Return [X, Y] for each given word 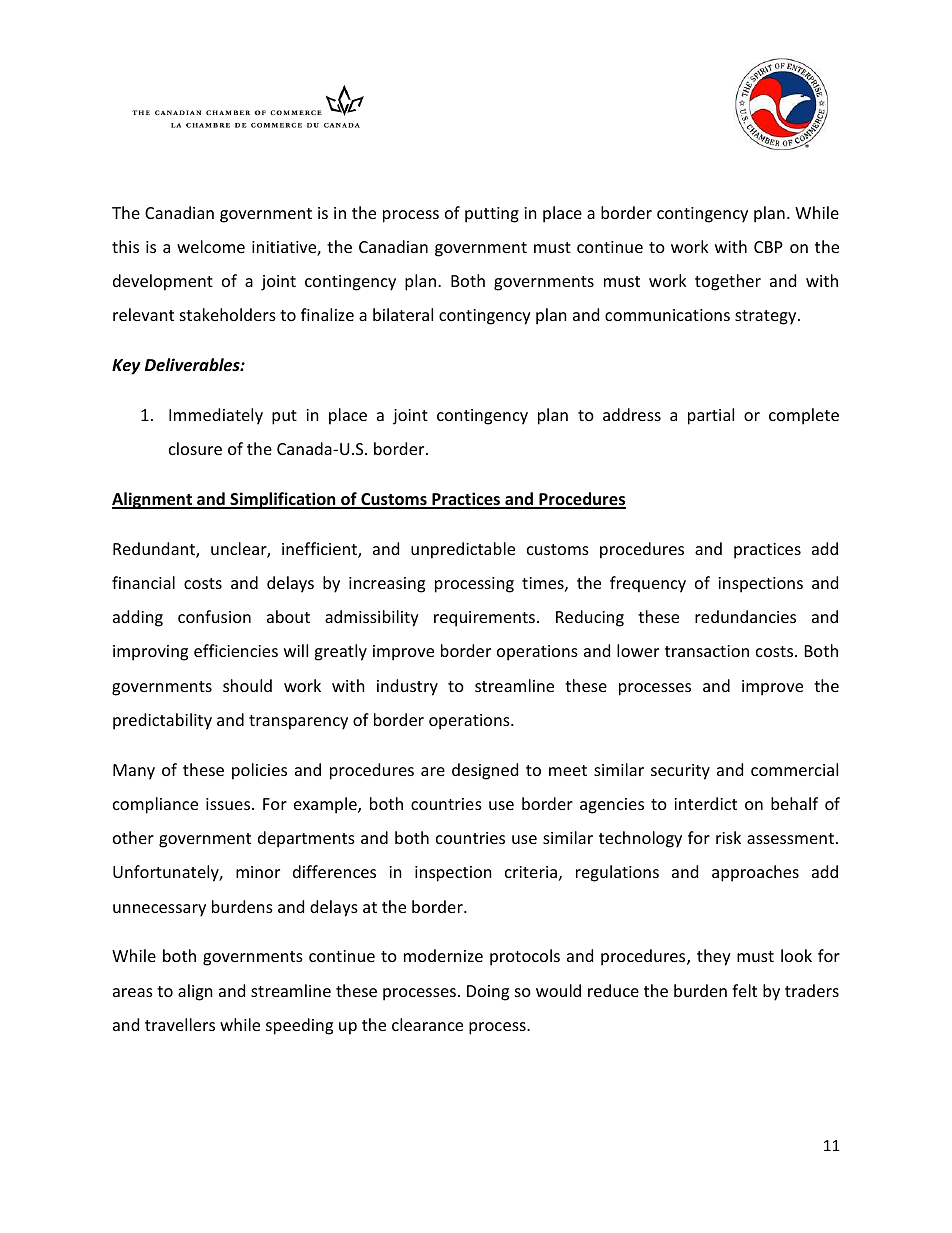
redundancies [745, 616]
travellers [180, 1024]
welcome [211, 246]
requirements [486, 619]
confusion [214, 616]
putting [492, 215]
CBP [768, 247]
